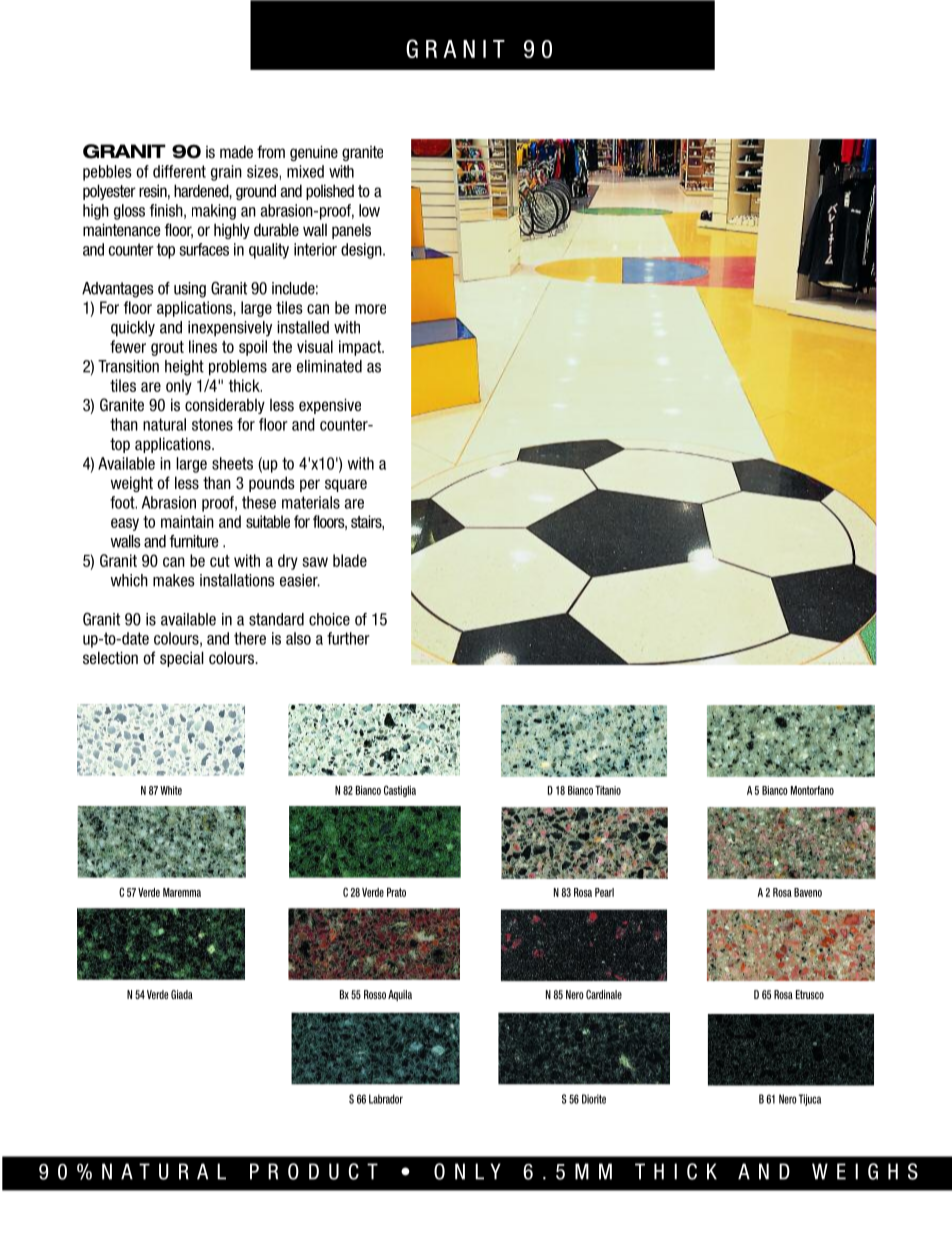  I want to click on special, so click(182, 659).
